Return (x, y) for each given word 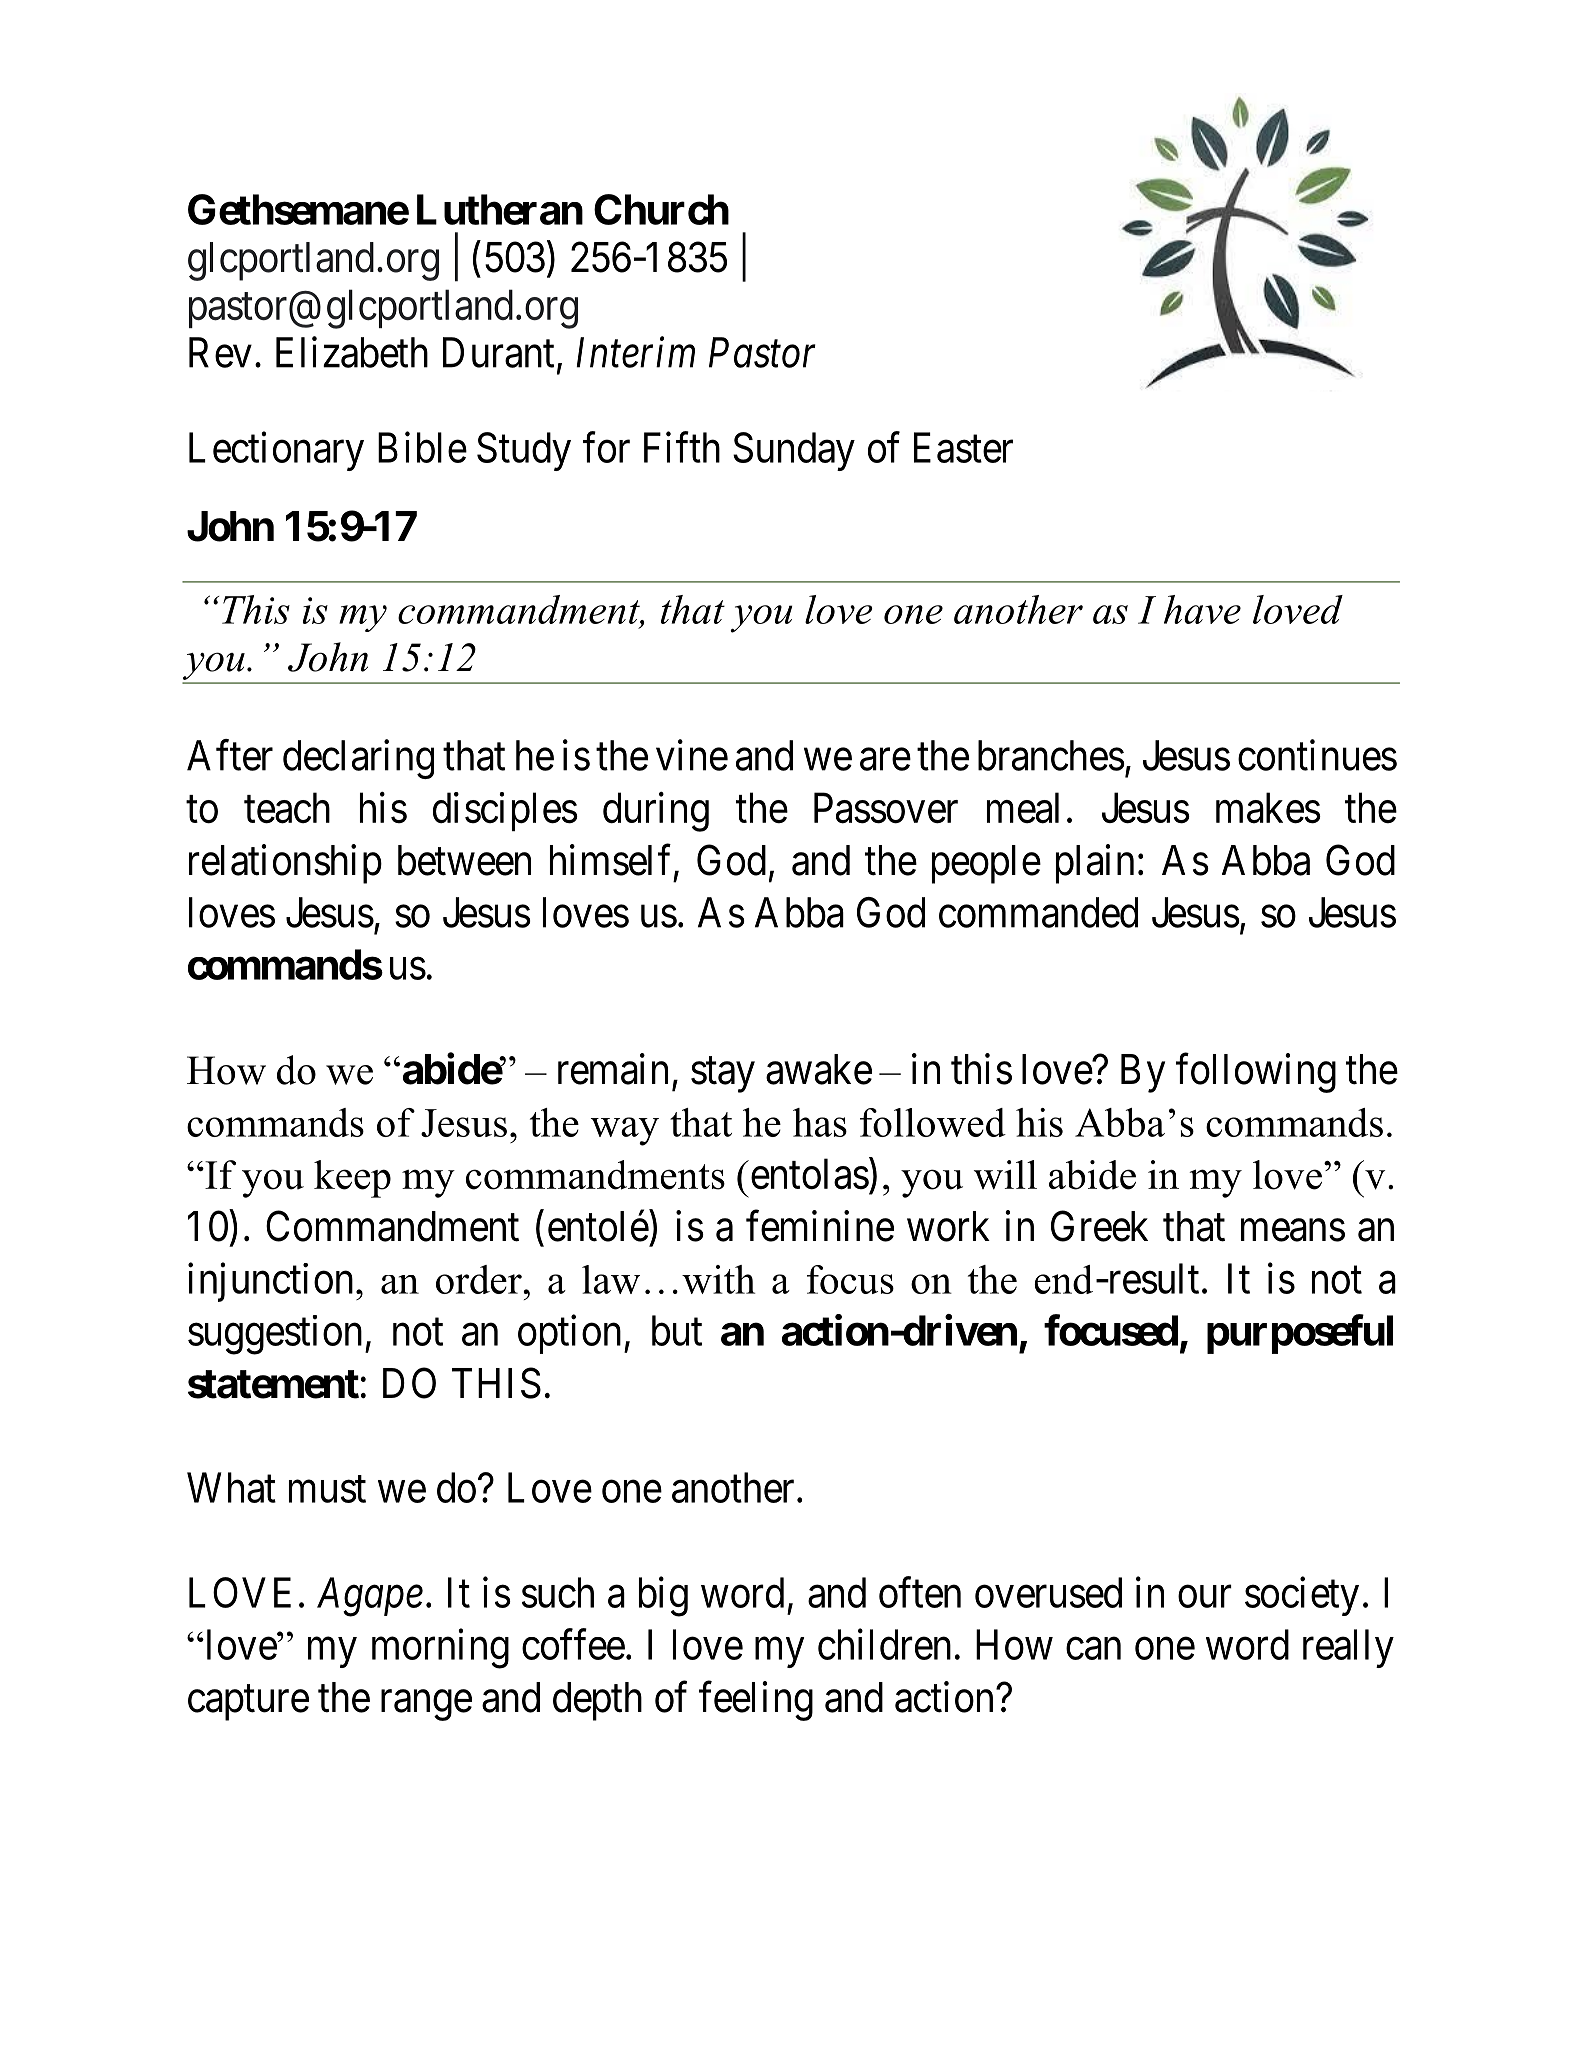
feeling (756, 1701)
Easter (963, 448)
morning (440, 1649)
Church (661, 209)
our (1205, 1597)
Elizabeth (352, 352)
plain (1095, 864)
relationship (285, 864)
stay (723, 1075)
